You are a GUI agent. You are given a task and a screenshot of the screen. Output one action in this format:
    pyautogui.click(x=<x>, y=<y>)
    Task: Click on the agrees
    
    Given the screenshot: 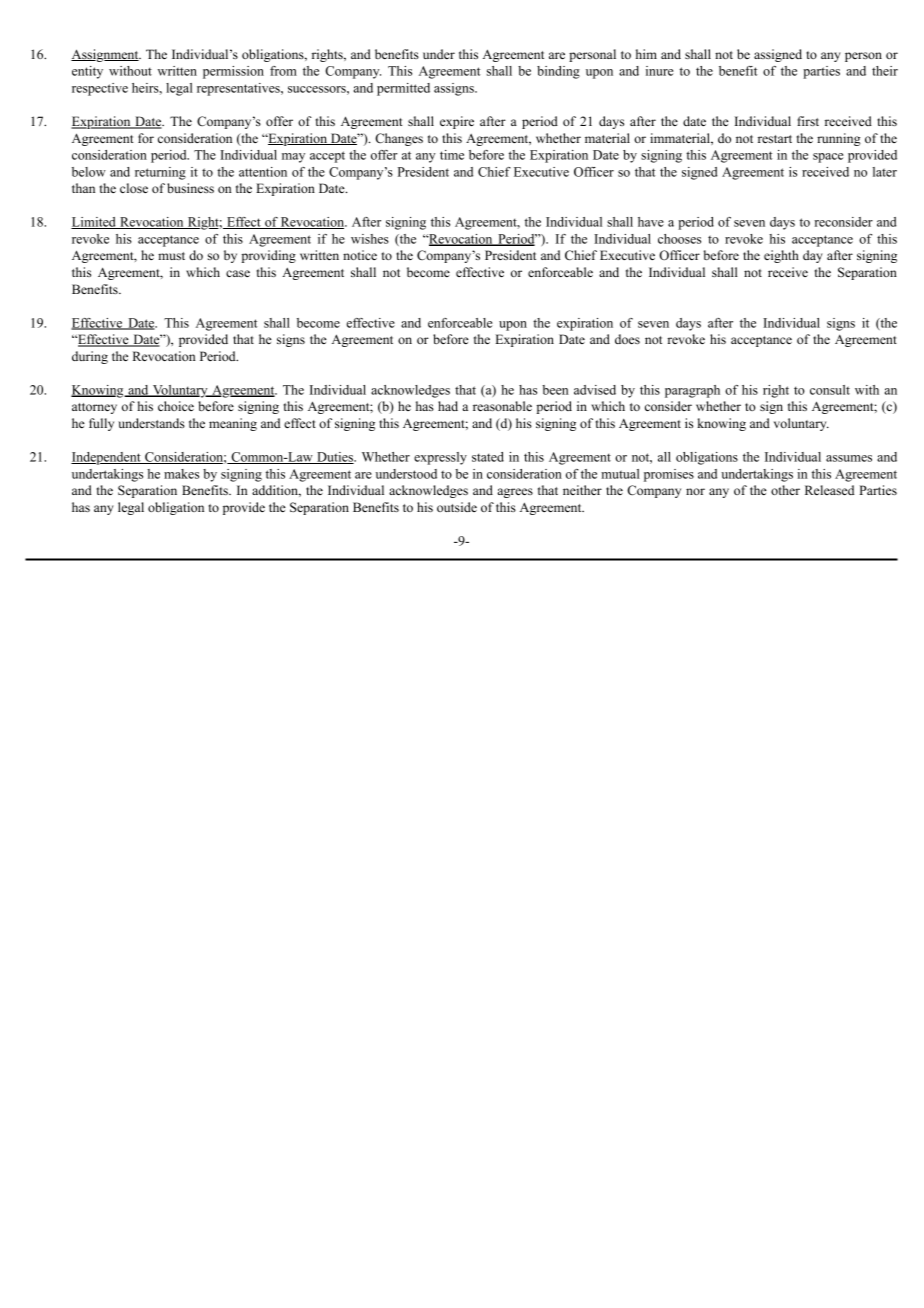 What is the action you would take?
    pyautogui.click(x=515, y=493)
